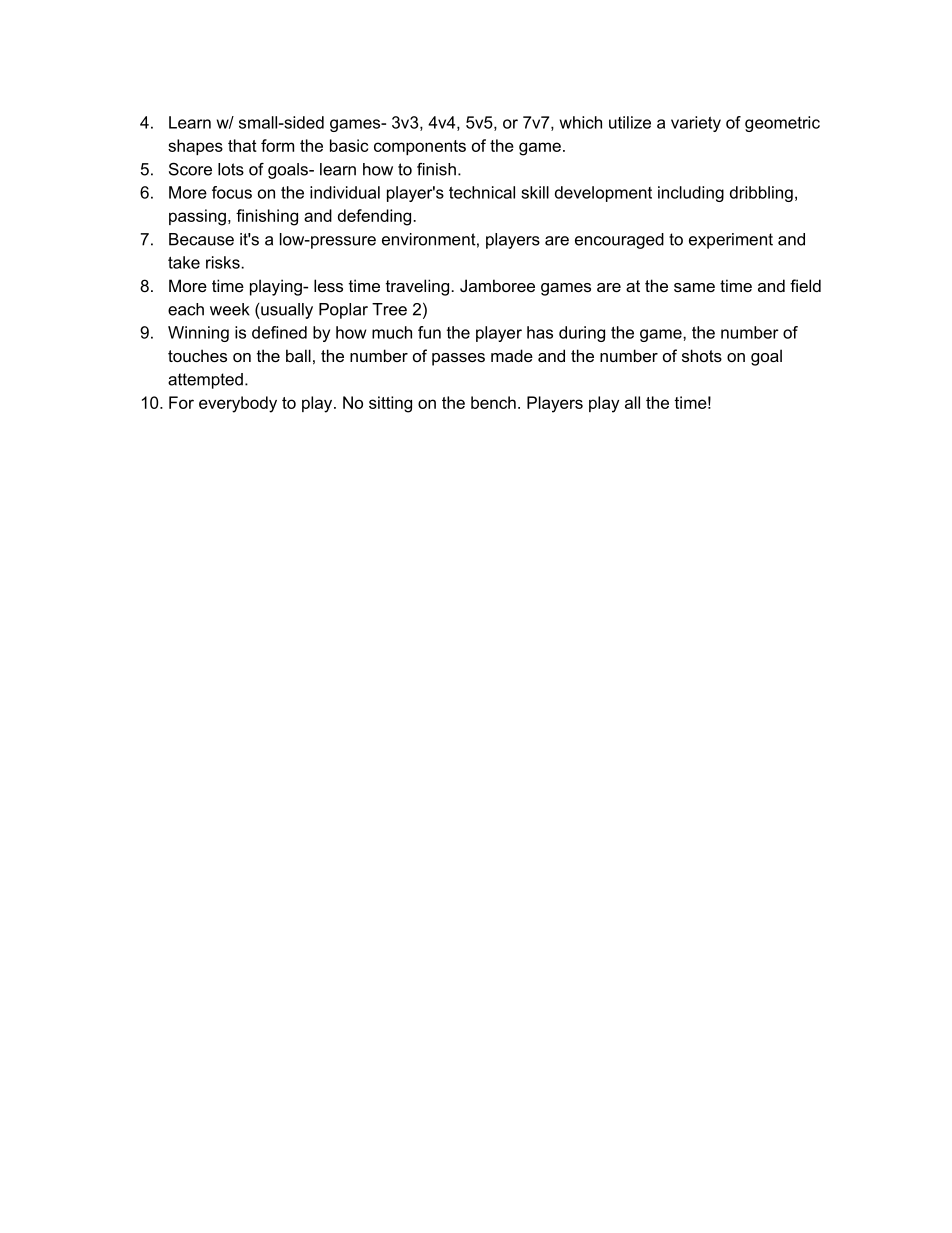 The height and width of the screenshot is (1233, 952). Describe the element at coordinates (761, 194) in the screenshot. I see `dribbling` at that location.
